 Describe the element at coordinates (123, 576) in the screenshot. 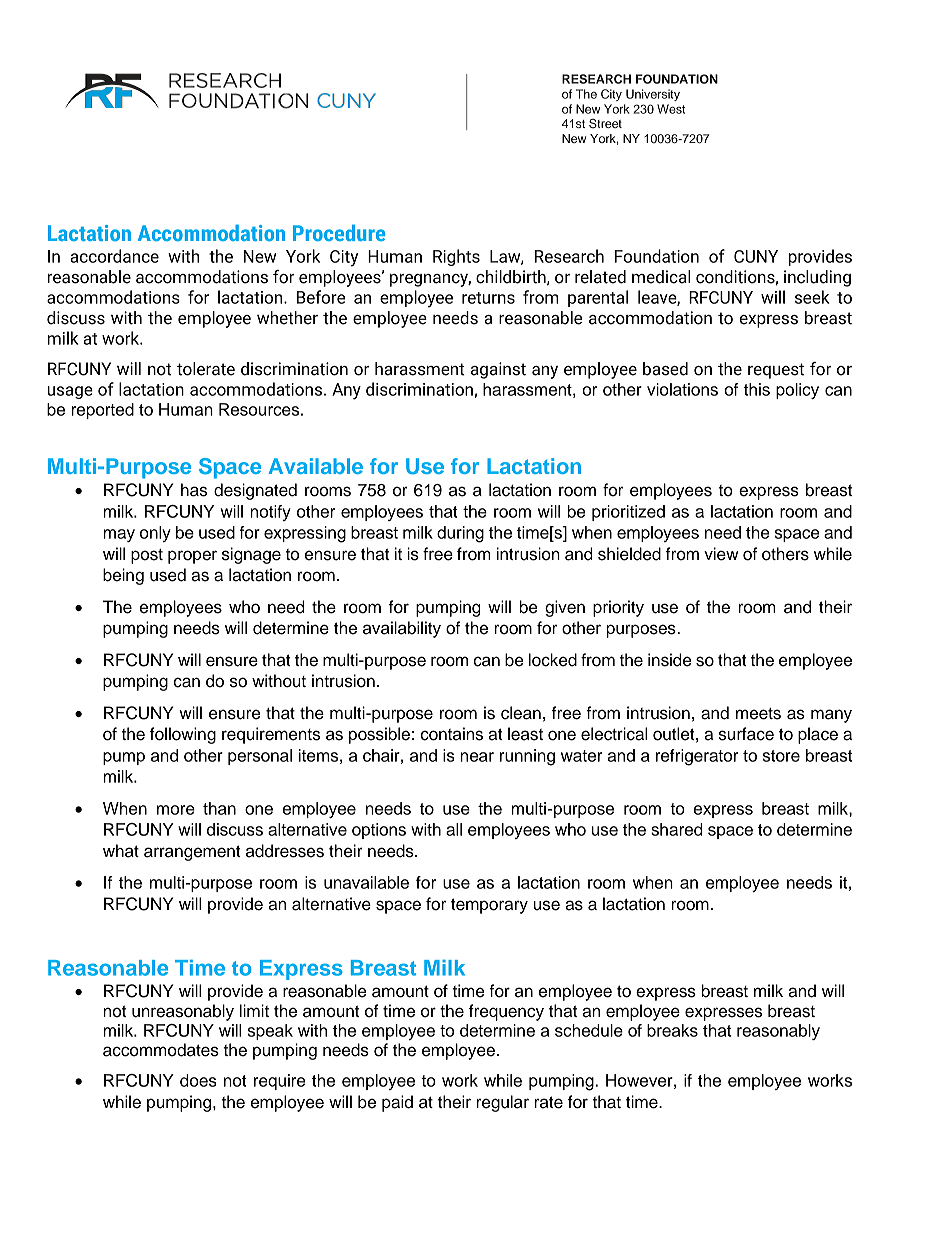

I see `being` at that location.
